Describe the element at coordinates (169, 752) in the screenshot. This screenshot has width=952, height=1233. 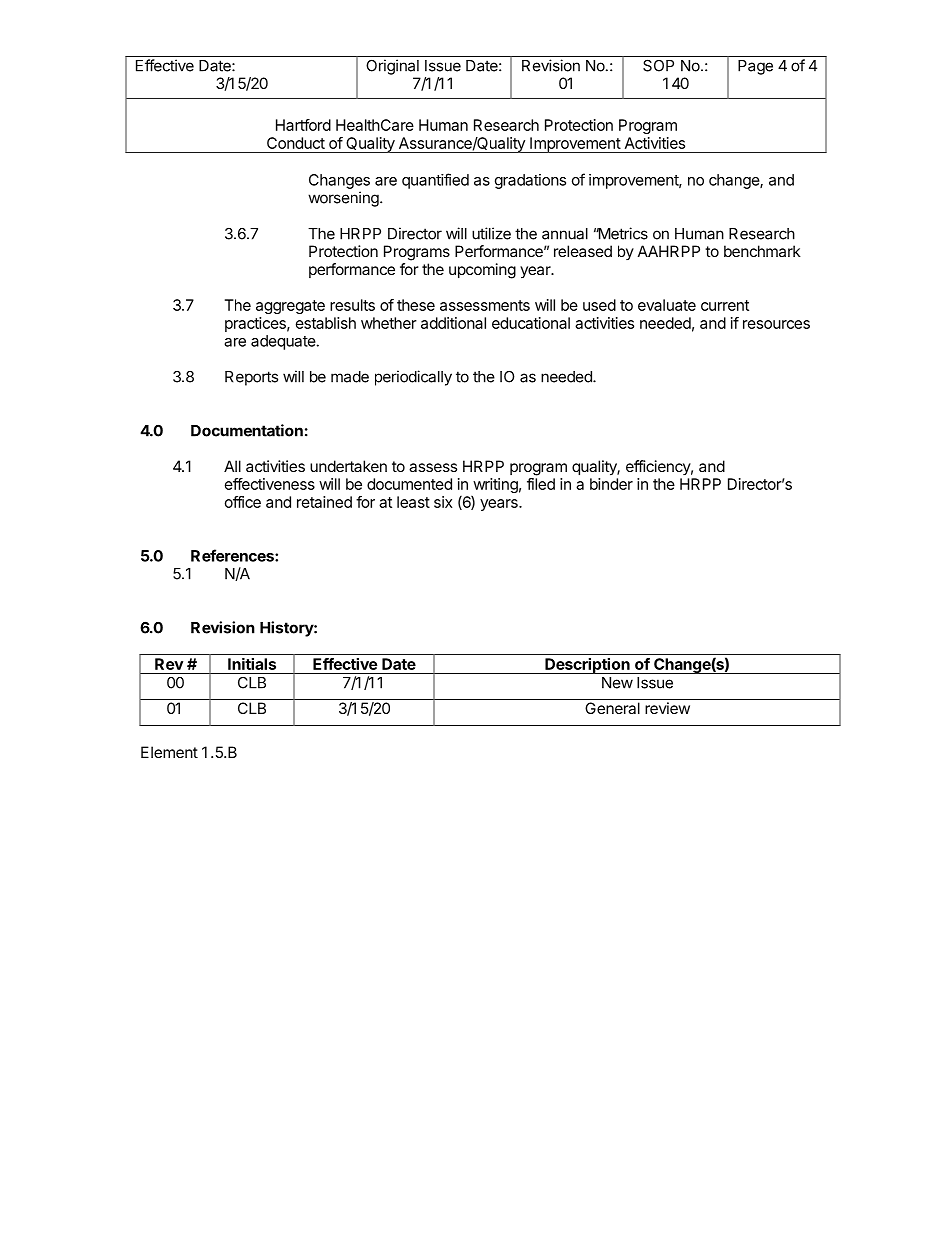
I see `Element` at that location.
